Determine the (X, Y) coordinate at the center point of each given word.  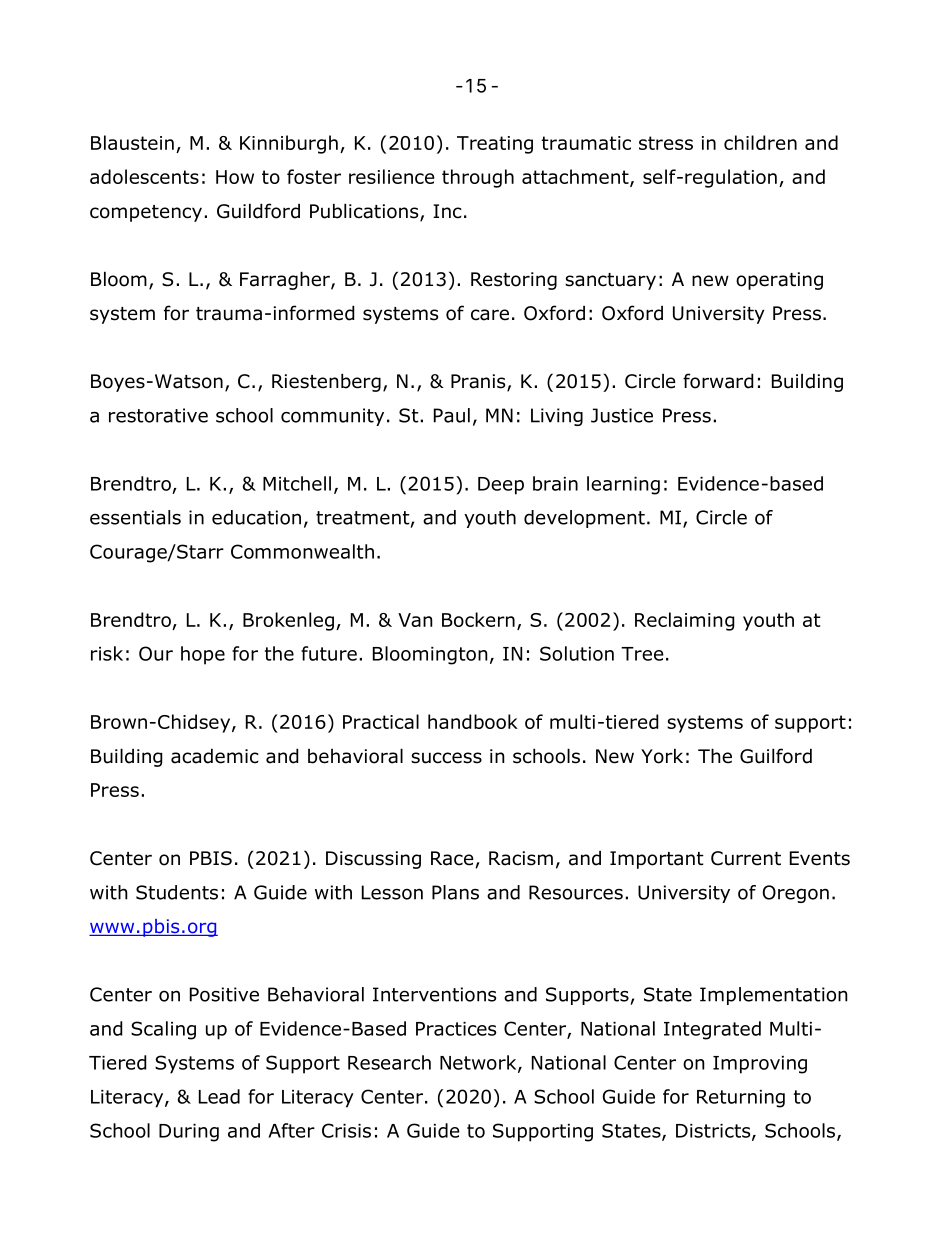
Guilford (776, 756)
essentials (135, 517)
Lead (219, 1096)
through (478, 178)
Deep (501, 486)
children (760, 142)
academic (215, 756)
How (235, 177)
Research (389, 1062)
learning (623, 485)
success (446, 758)
